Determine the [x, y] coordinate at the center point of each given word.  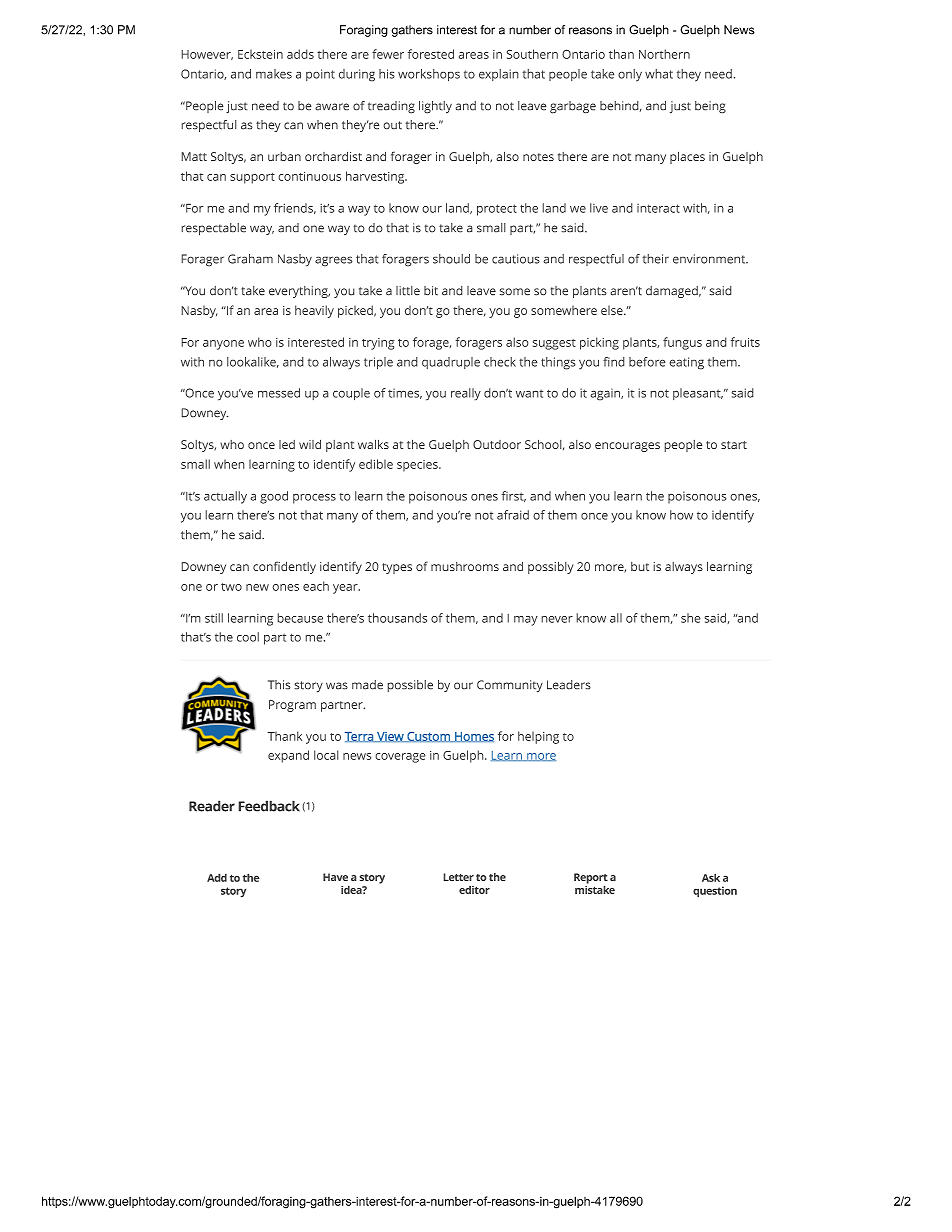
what [659, 74]
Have [335, 877]
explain [499, 75]
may [526, 621]
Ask [711, 877]
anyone [223, 345]
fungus [682, 343]
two [231, 587]
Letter [458, 877]
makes [274, 74]
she [691, 618]
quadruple [451, 363]
